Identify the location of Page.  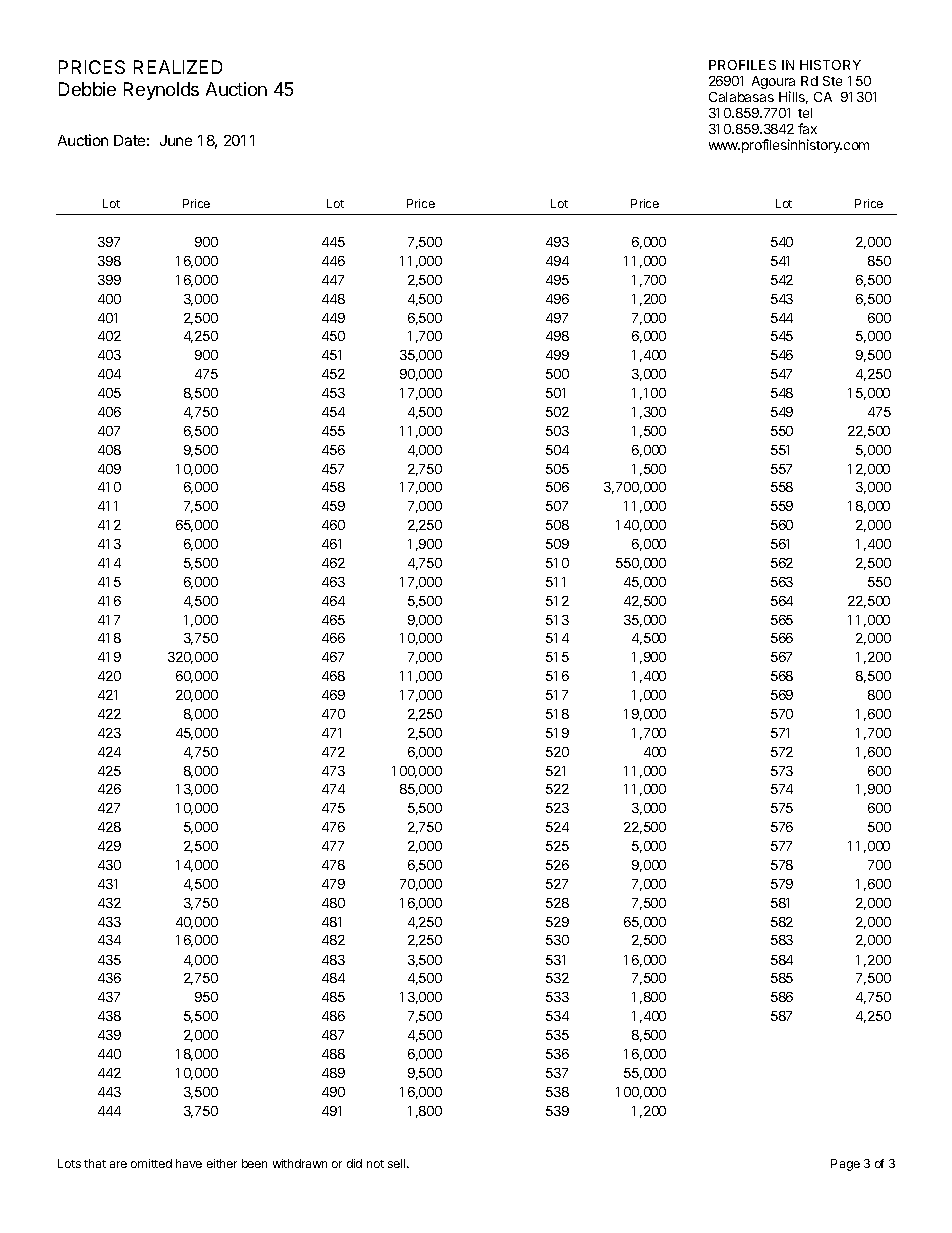
(845, 1165).
